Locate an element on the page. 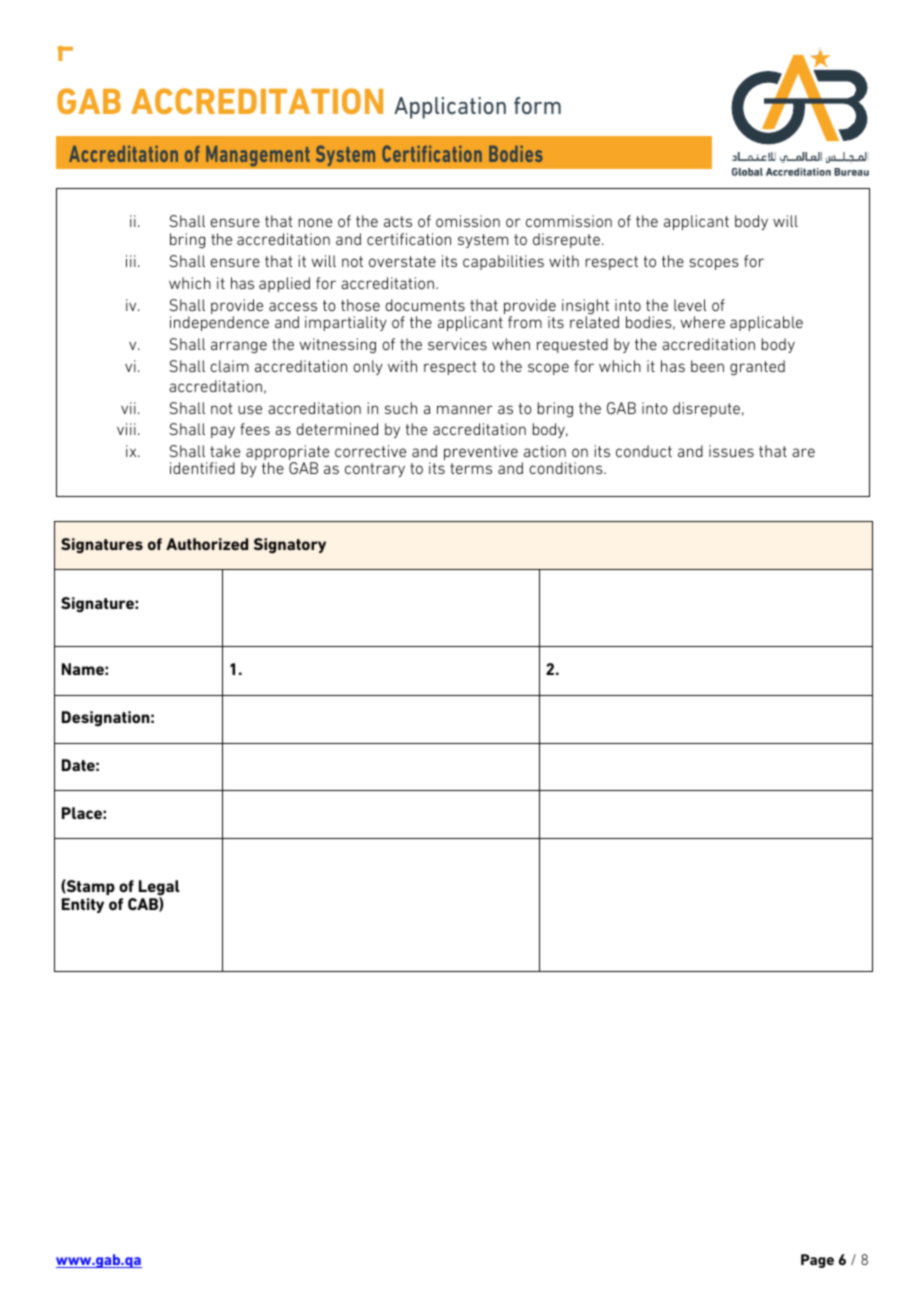 This image has width=924, height=1308. Signatory is located at coordinates (290, 546).
